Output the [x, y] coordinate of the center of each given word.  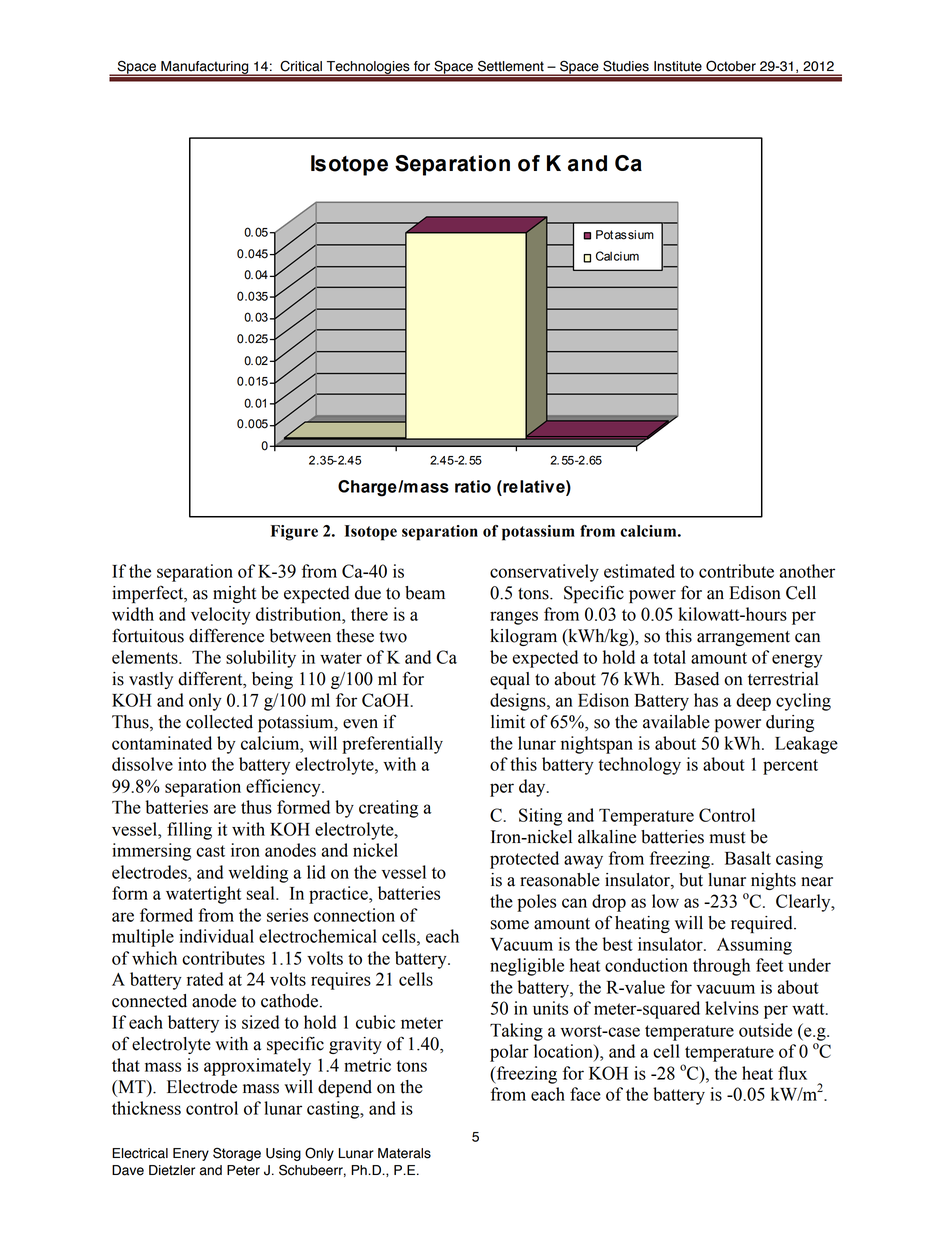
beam [425, 593]
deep [753, 702]
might [234, 594]
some [509, 925]
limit [508, 722]
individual [216, 936]
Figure [294, 533]
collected [219, 722]
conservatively [544, 573]
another [807, 571]
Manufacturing [205, 68]
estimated [639, 571]
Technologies [368, 68]
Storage [237, 1154]
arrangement [743, 638]
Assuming [754, 946]
